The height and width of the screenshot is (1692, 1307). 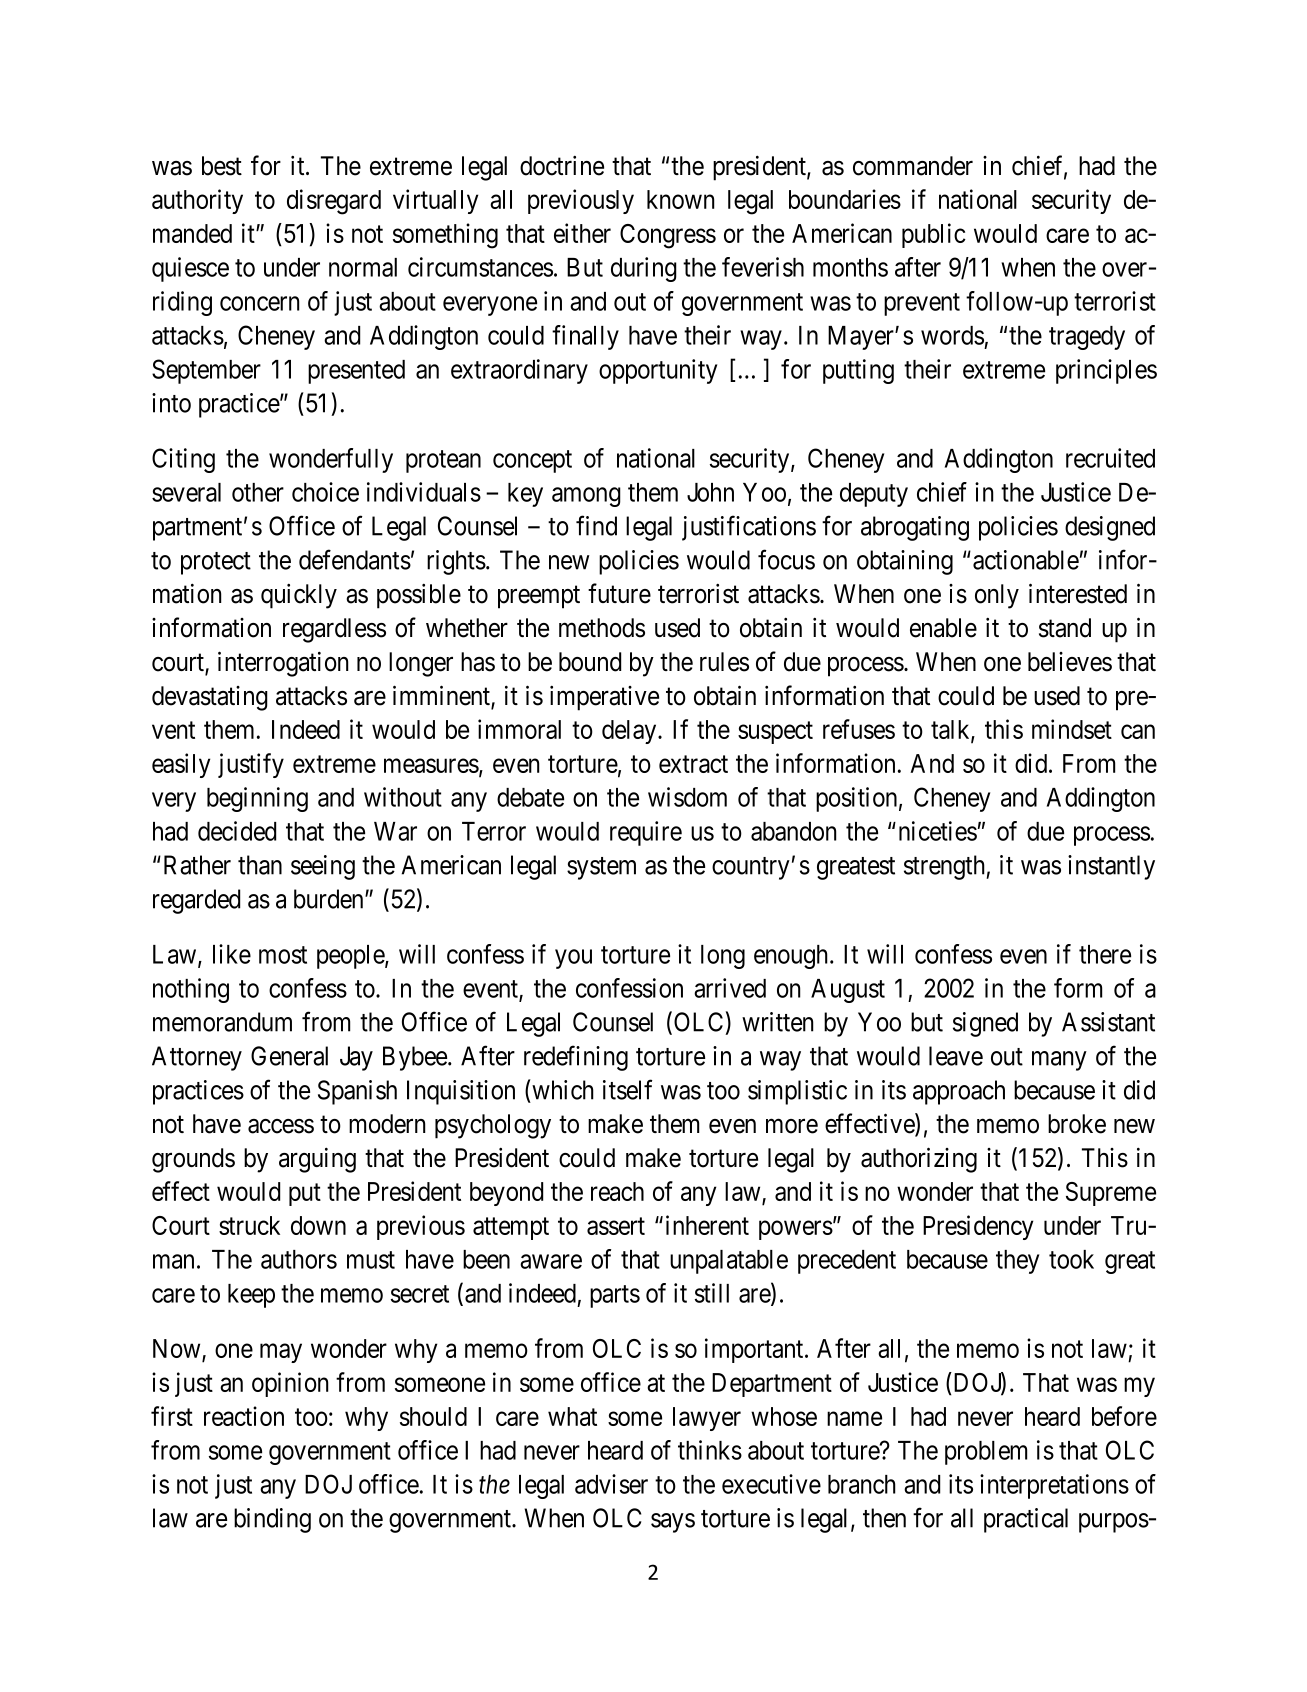 What do you see at coordinates (1054, 1486) in the screenshot?
I see `interpretations` at bounding box center [1054, 1486].
